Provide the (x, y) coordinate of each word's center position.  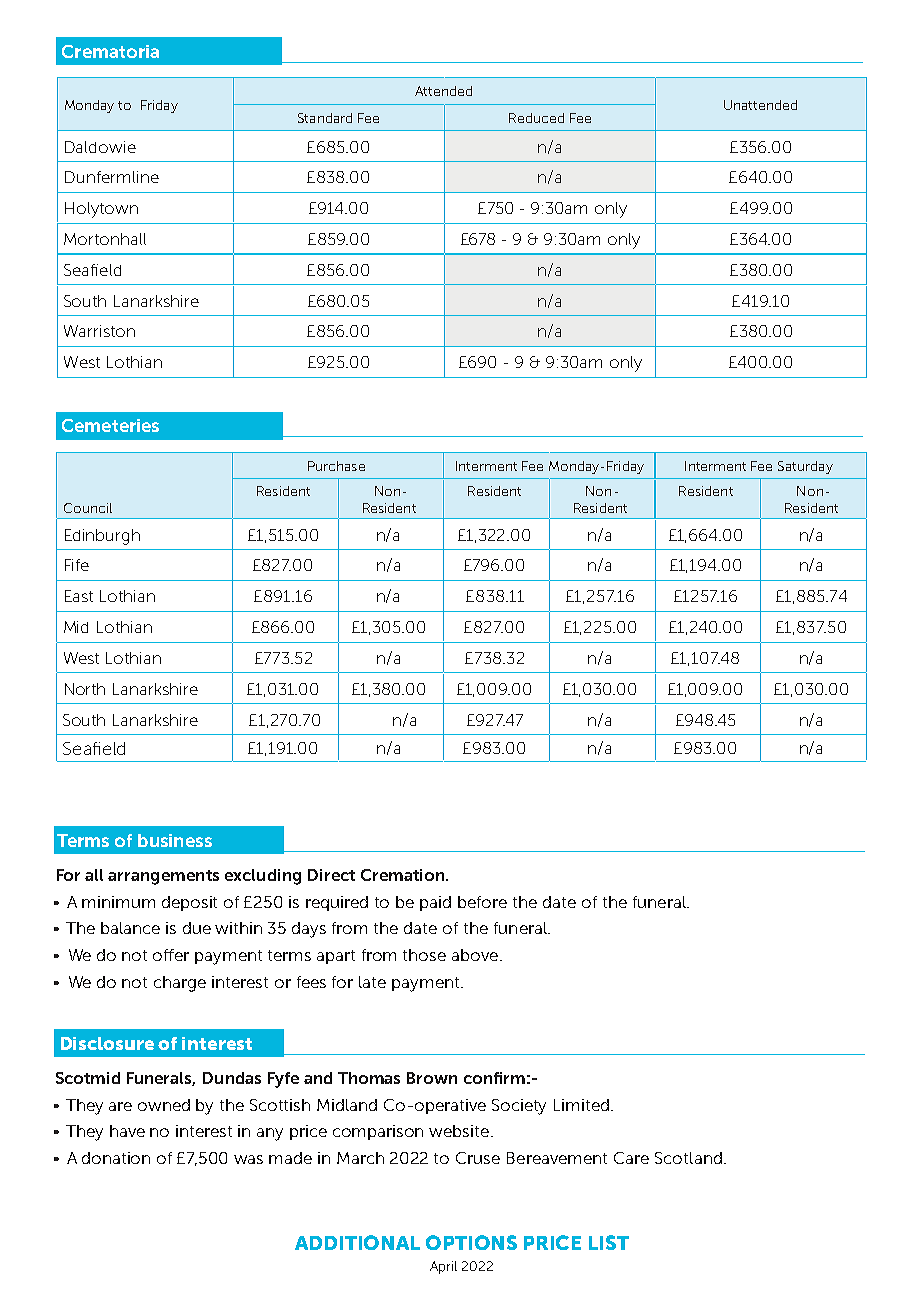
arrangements (163, 877)
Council (88, 508)
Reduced (536, 118)
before (482, 902)
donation (116, 1158)
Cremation (404, 875)
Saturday (805, 467)
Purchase (336, 466)
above (475, 955)
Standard (325, 118)
